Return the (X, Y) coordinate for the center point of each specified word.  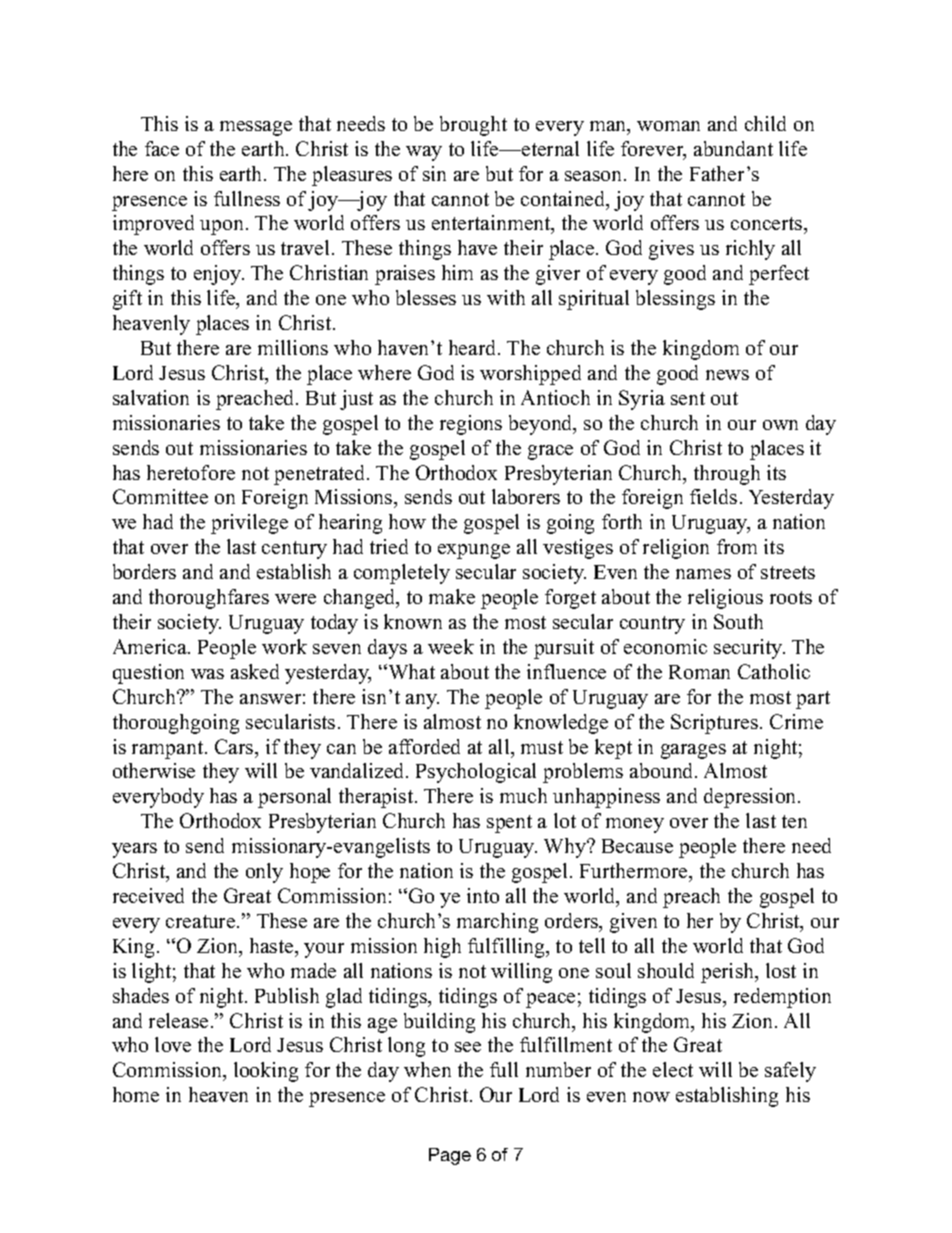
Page (450, 1156)
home (136, 1094)
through (727, 475)
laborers (526, 496)
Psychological (476, 773)
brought (473, 126)
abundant (733, 148)
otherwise (154, 770)
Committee (160, 496)
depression (751, 798)
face (162, 148)
